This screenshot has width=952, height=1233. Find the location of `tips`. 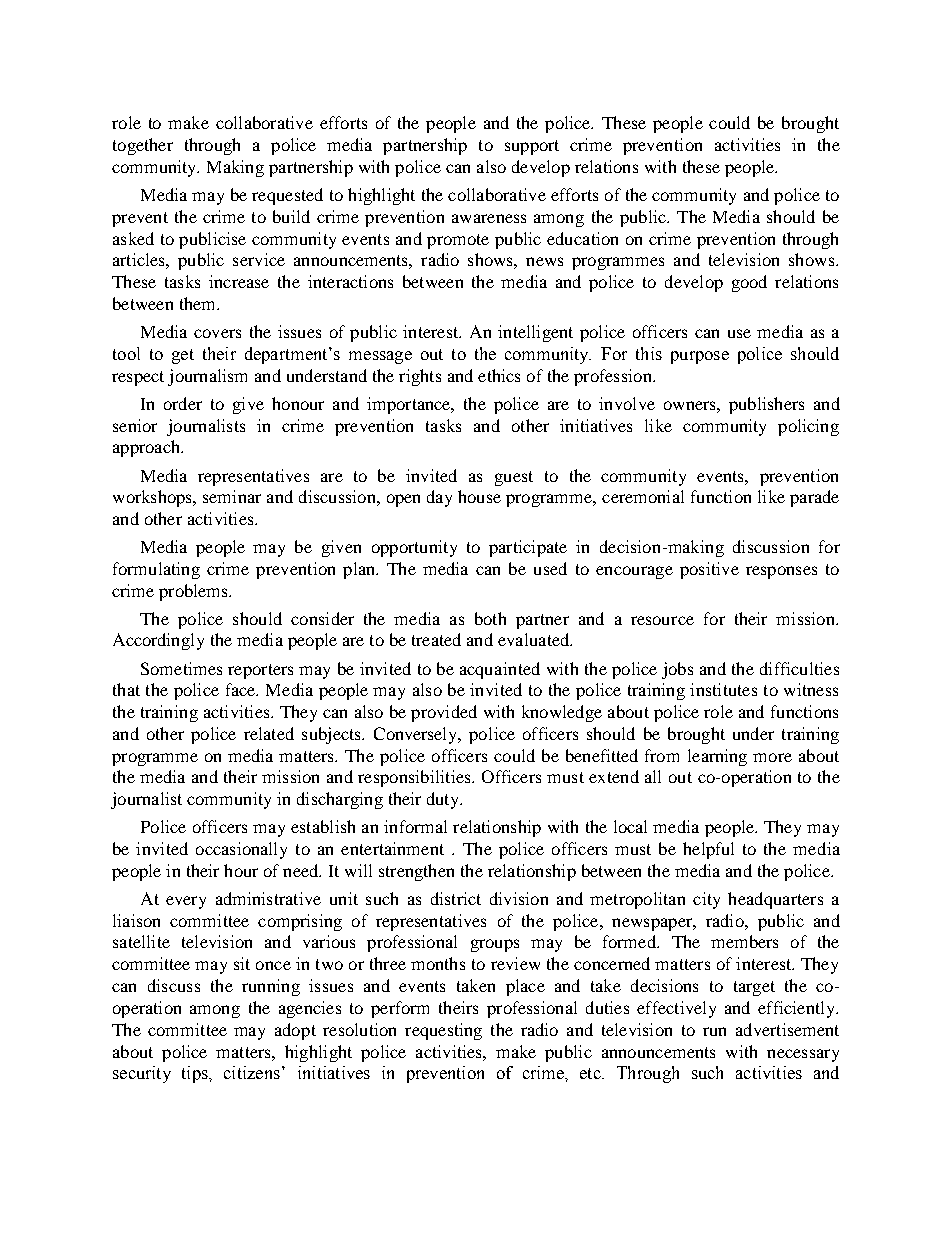

tips is located at coordinates (196, 1074).
